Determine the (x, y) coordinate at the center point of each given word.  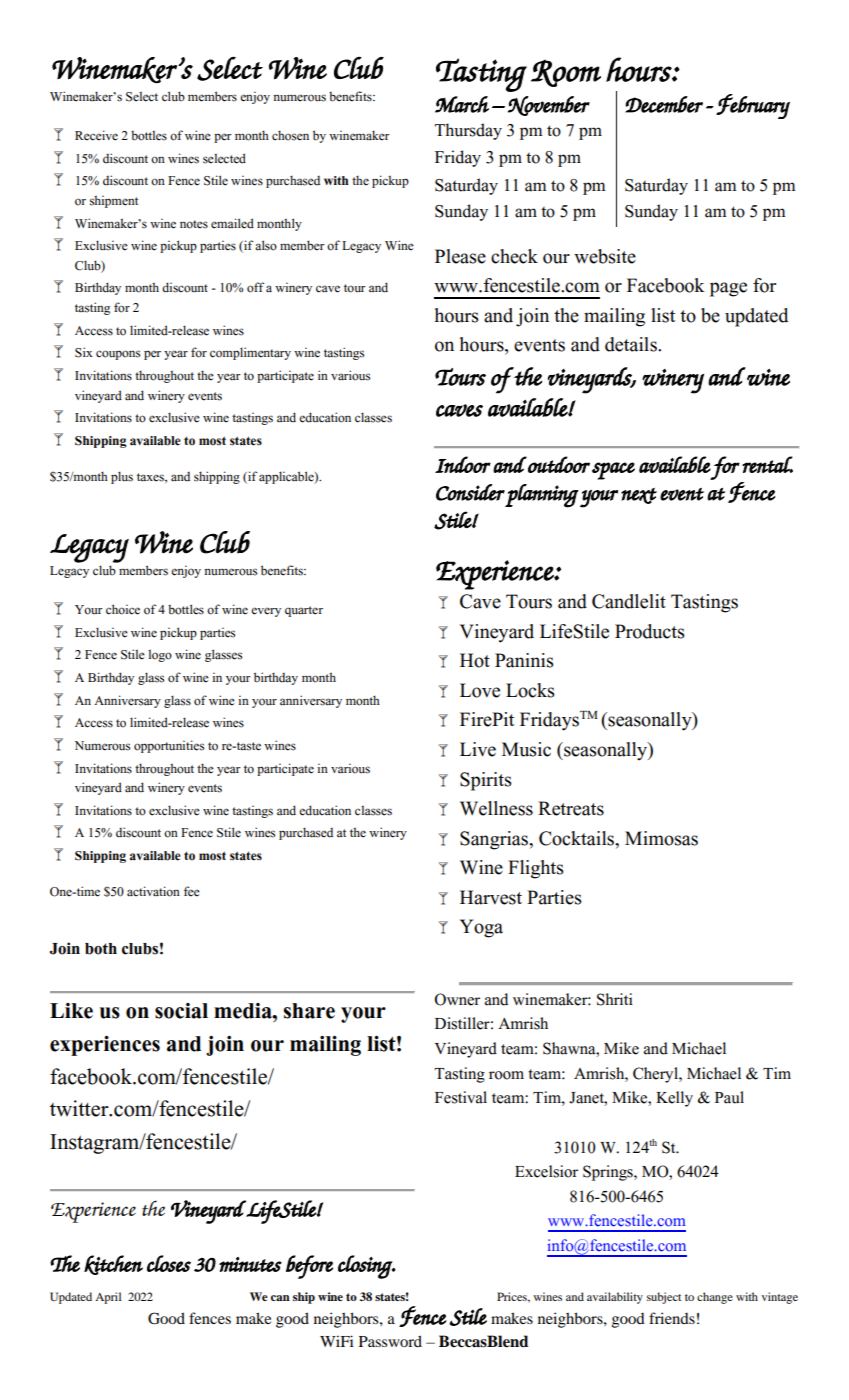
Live (478, 749)
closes (169, 1263)
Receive (96, 135)
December (664, 104)
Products (650, 631)
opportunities (169, 746)
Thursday (468, 131)
